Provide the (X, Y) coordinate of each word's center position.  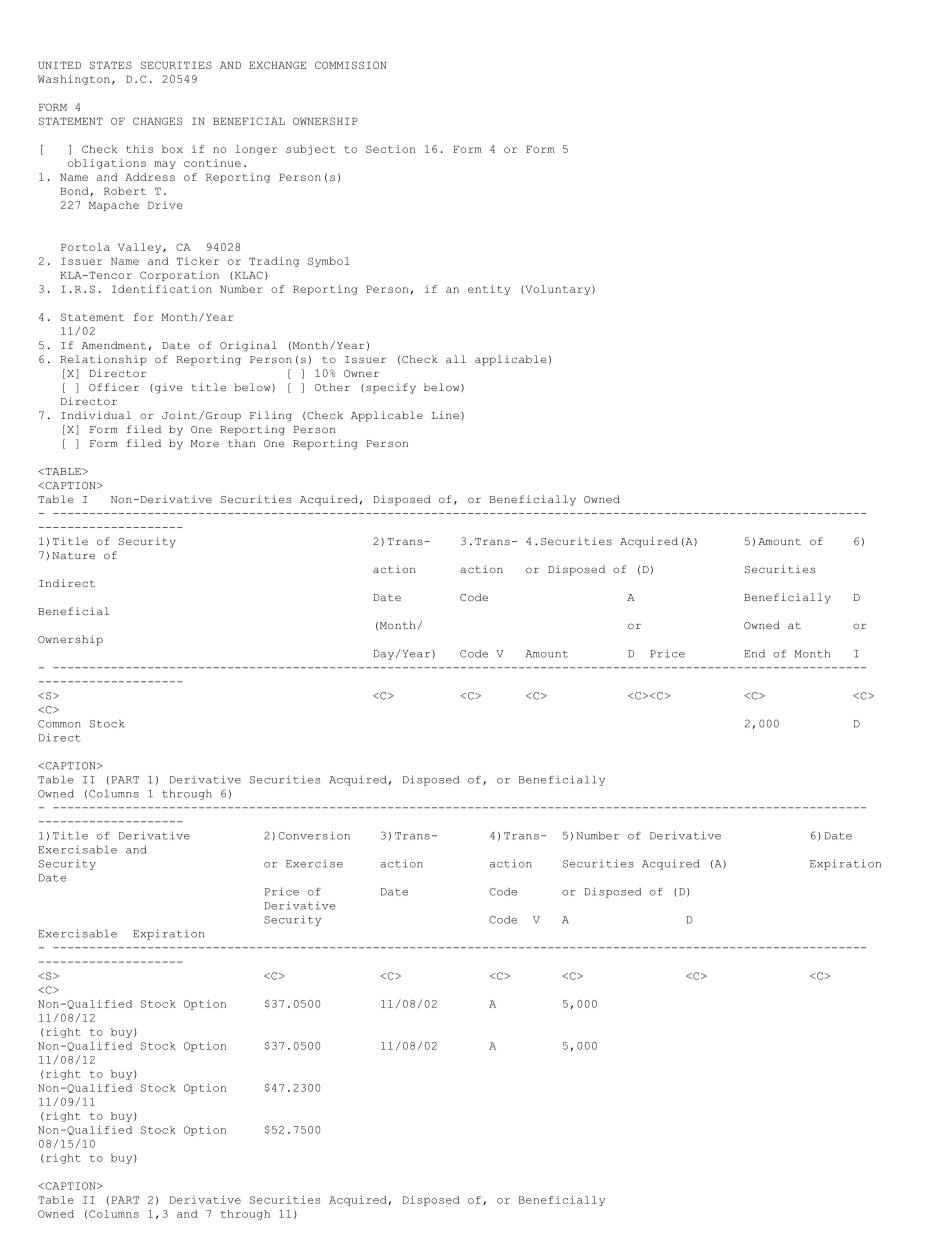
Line (445, 415)
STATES (111, 65)
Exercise (314, 864)
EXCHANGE (277, 65)
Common (59, 724)
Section (391, 149)
